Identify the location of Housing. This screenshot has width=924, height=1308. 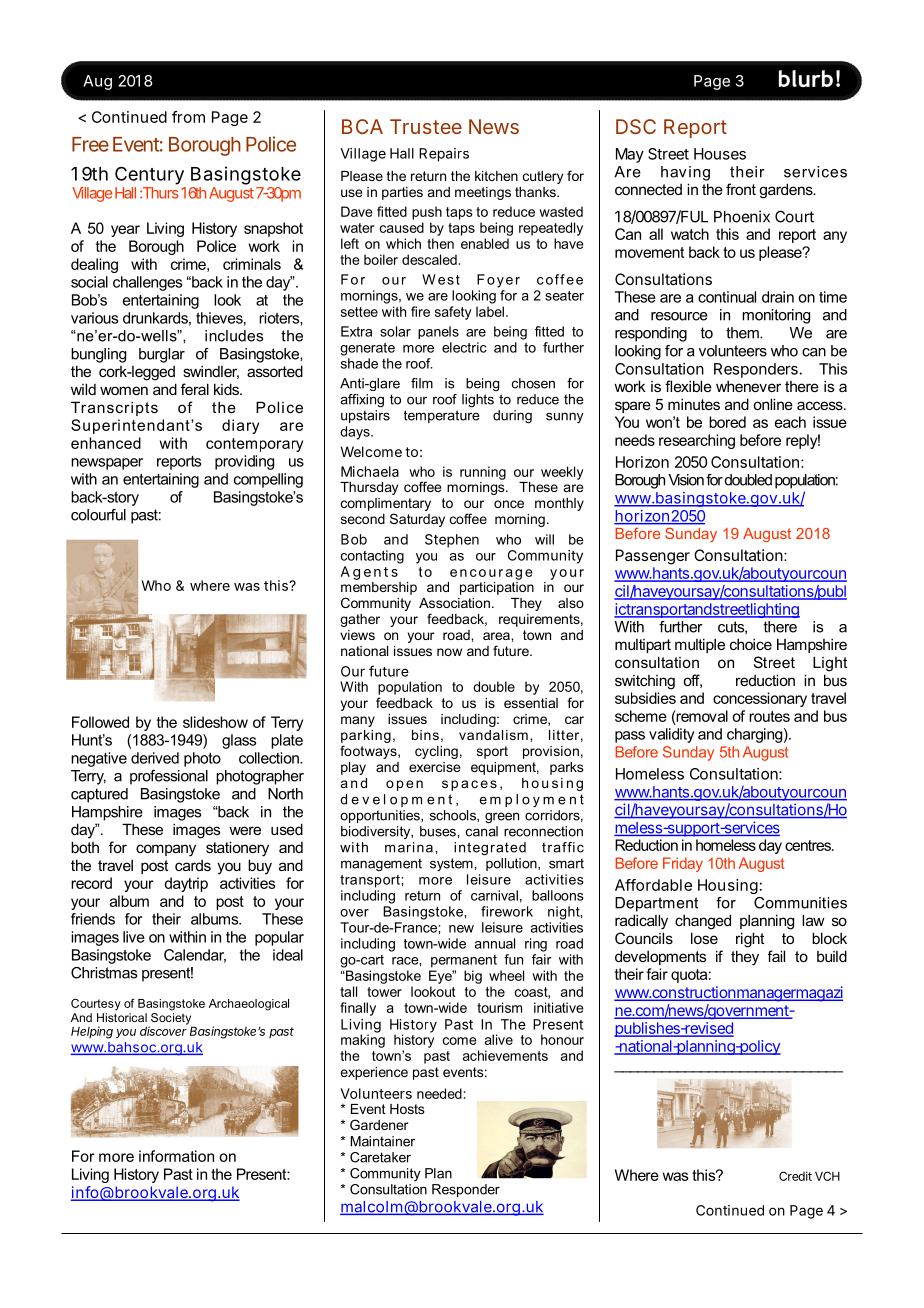
(728, 886).
